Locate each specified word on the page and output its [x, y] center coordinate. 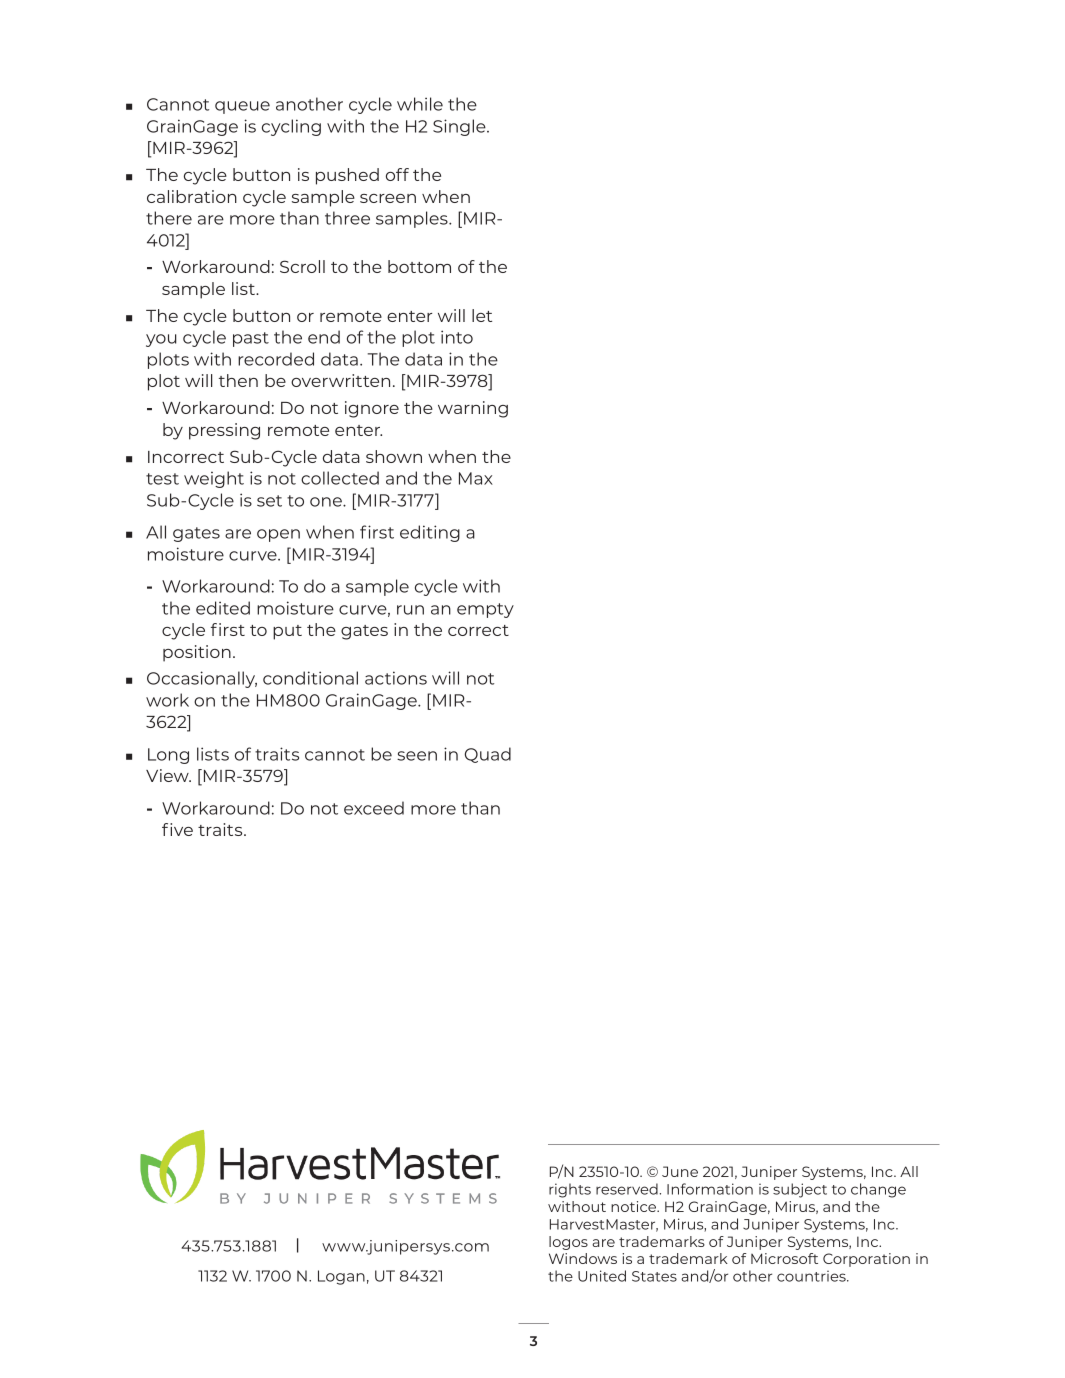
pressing [224, 431]
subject [800, 1190]
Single [460, 127]
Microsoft [784, 1258]
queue [242, 107]
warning [473, 409]
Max [476, 478]
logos [568, 1243]
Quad [488, 755]
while [420, 104]
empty [485, 610]
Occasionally [202, 679]
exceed [374, 808]
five [177, 829]
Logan [341, 1277]
